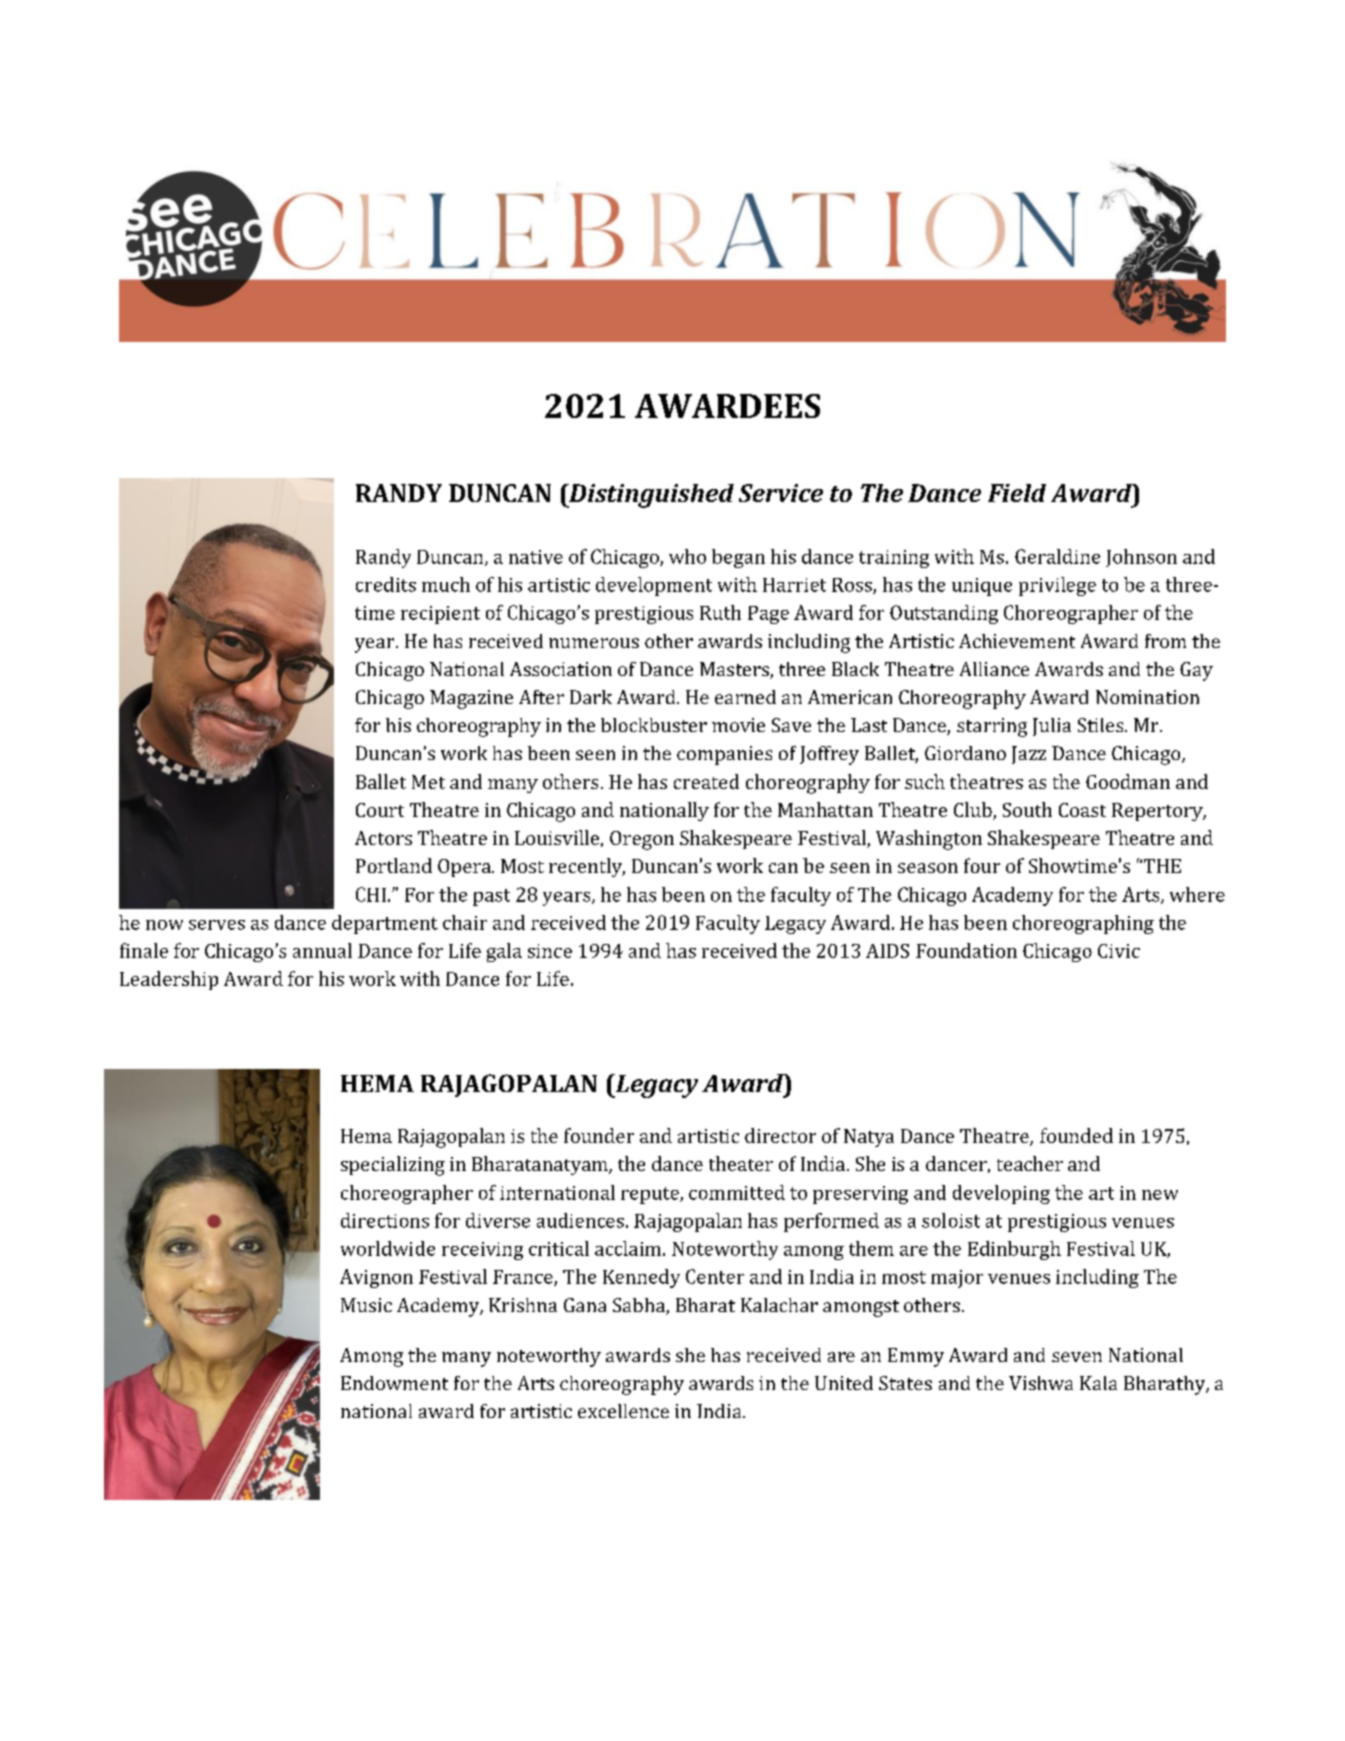 The width and height of the screenshot is (1345, 1741). What do you see at coordinates (599, 1135) in the screenshot?
I see `founder` at bounding box center [599, 1135].
